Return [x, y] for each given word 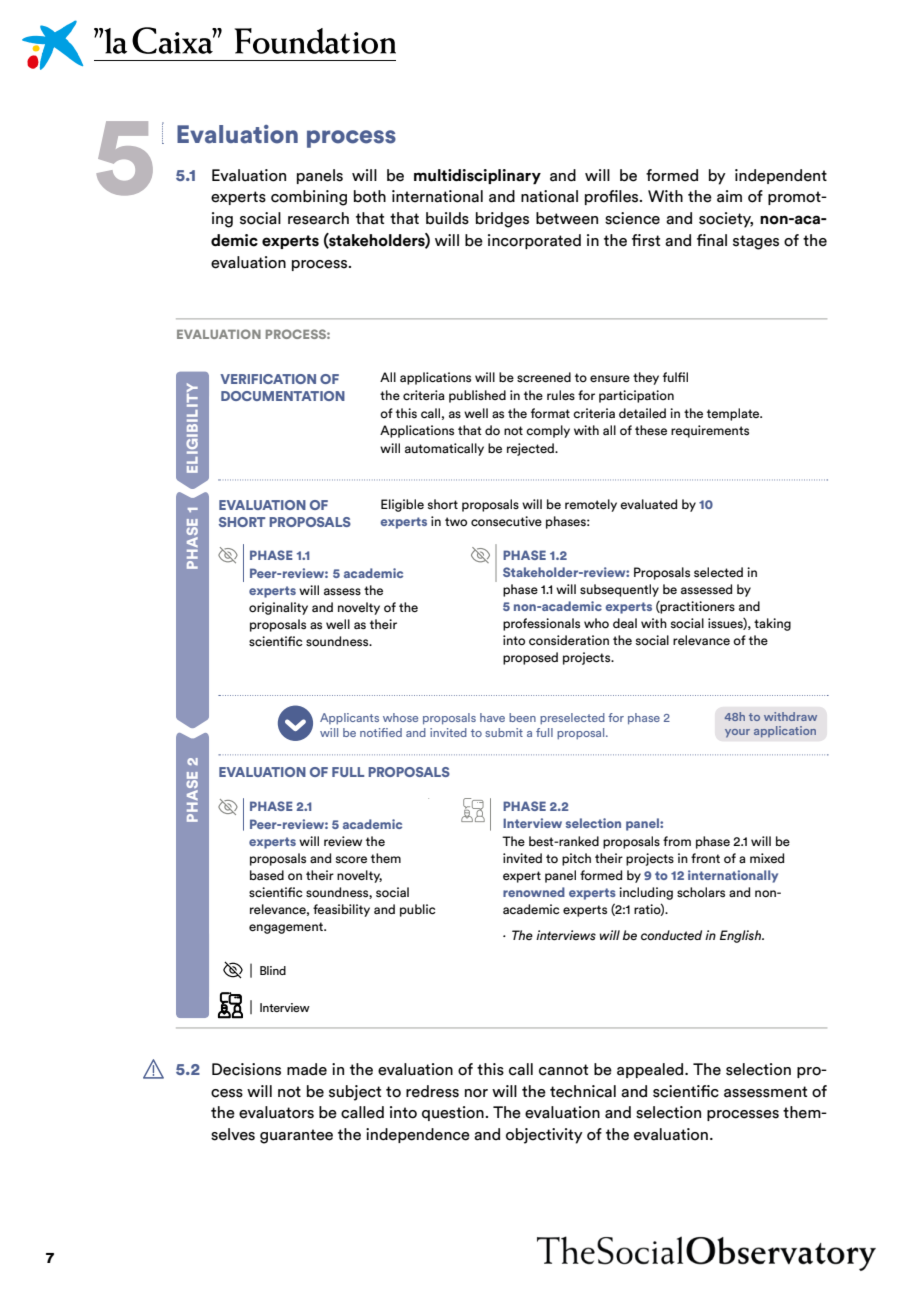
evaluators [276, 1112]
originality [278, 608]
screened [544, 377]
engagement [287, 928]
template [734, 414]
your [737, 733]
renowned [534, 892]
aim [729, 196]
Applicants [349, 718]
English [742, 936]
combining [309, 198]
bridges [502, 220]
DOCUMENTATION [283, 396]
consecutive [506, 521]
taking [772, 624]
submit [504, 732]
